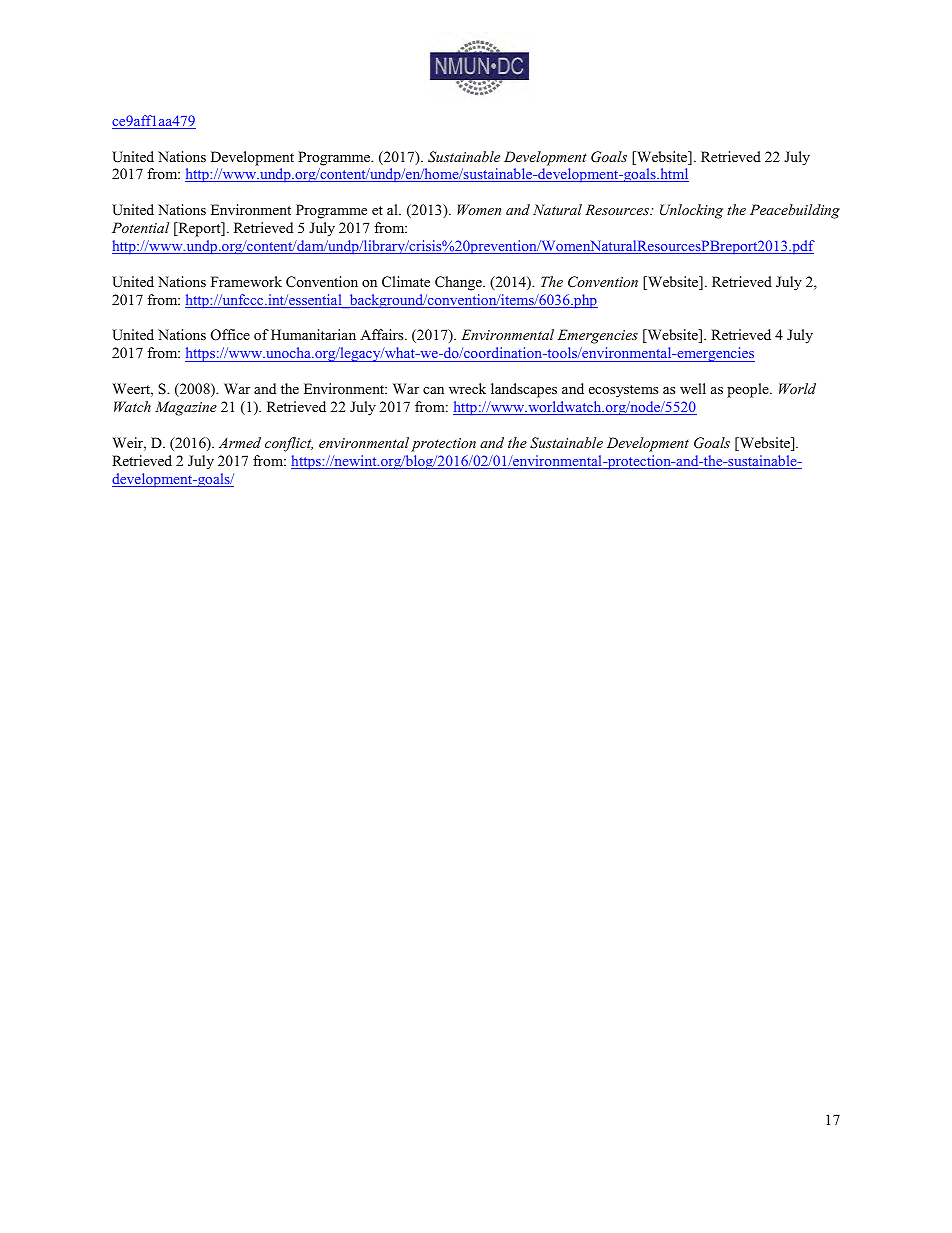  Describe the element at coordinates (459, 283) in the image. I see `Change` at that location.
